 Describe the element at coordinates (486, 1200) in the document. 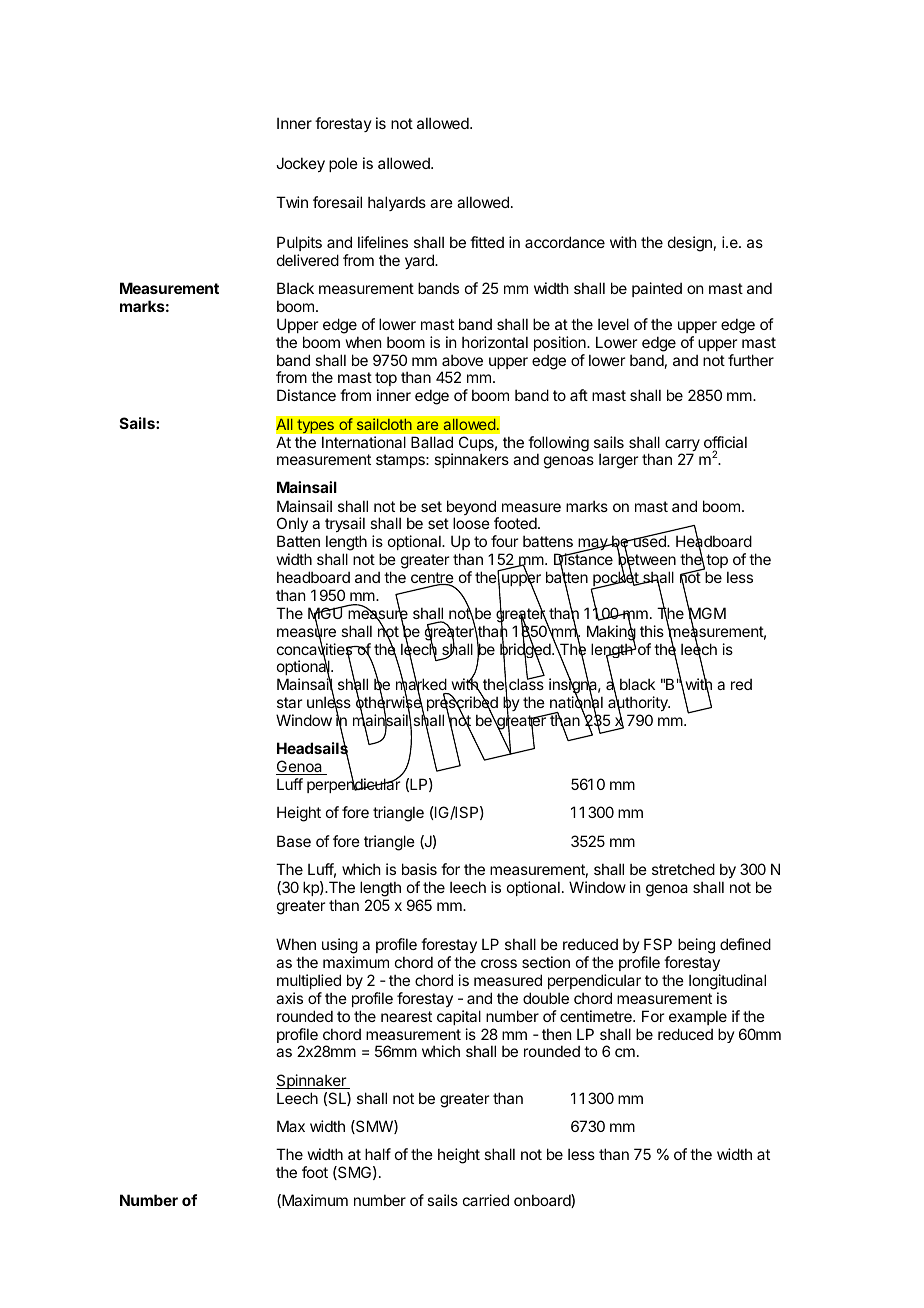

I see `carried` at that location.
